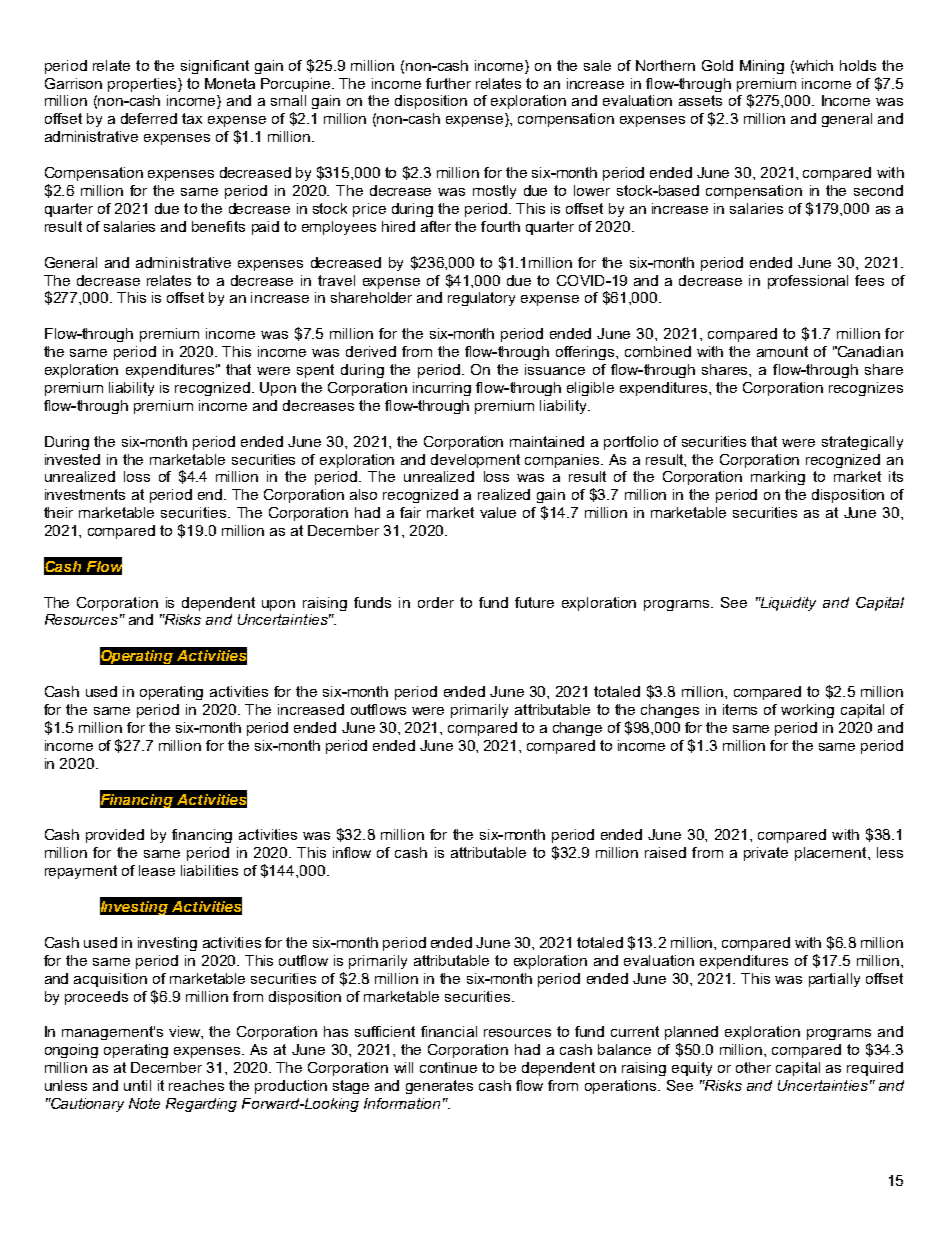 This page has height=1233, width=952. Describe the element at coordinates (436, 602) in the page. I see `order` at that location.
